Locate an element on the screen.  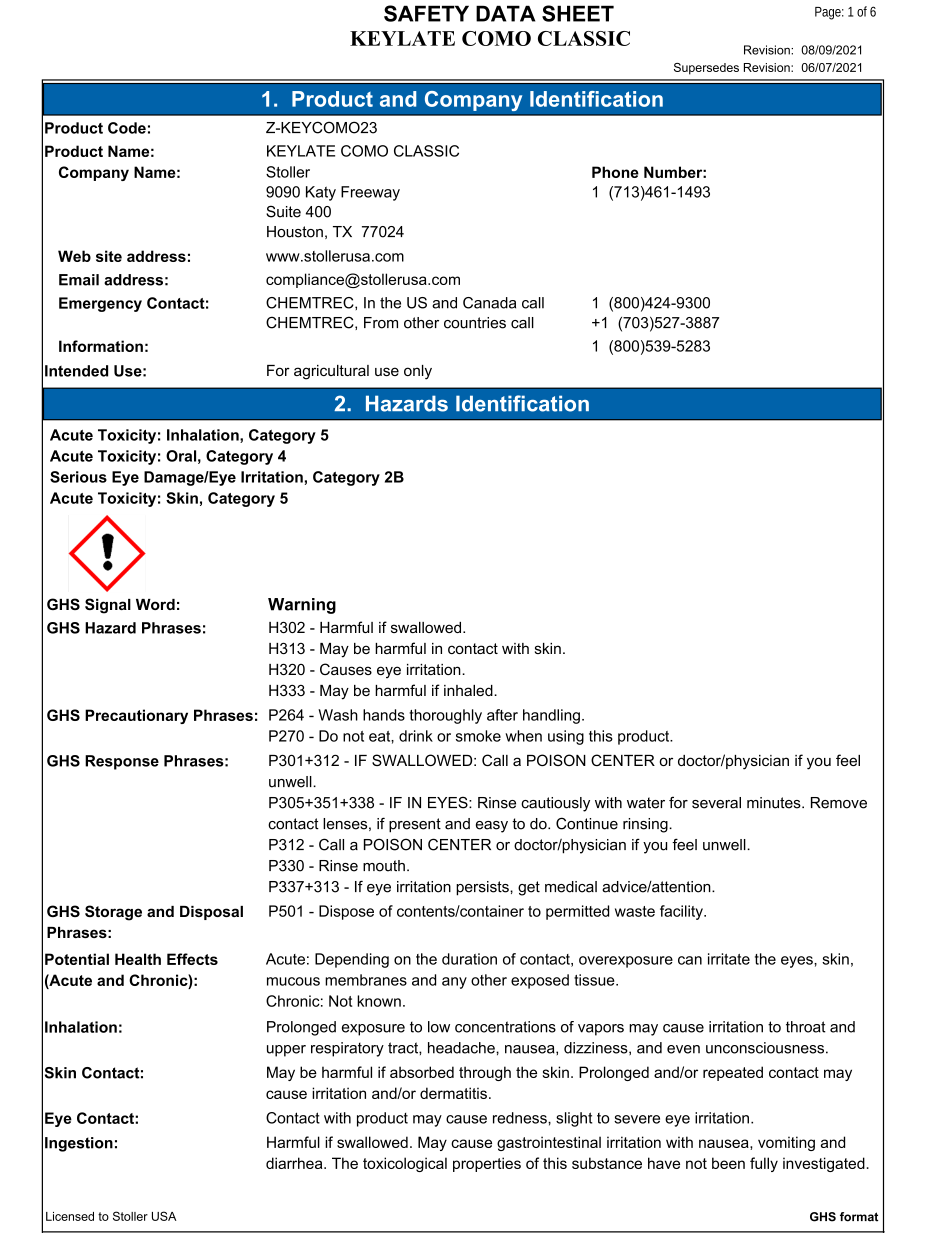
Response is located at coordinates (122, 762).
